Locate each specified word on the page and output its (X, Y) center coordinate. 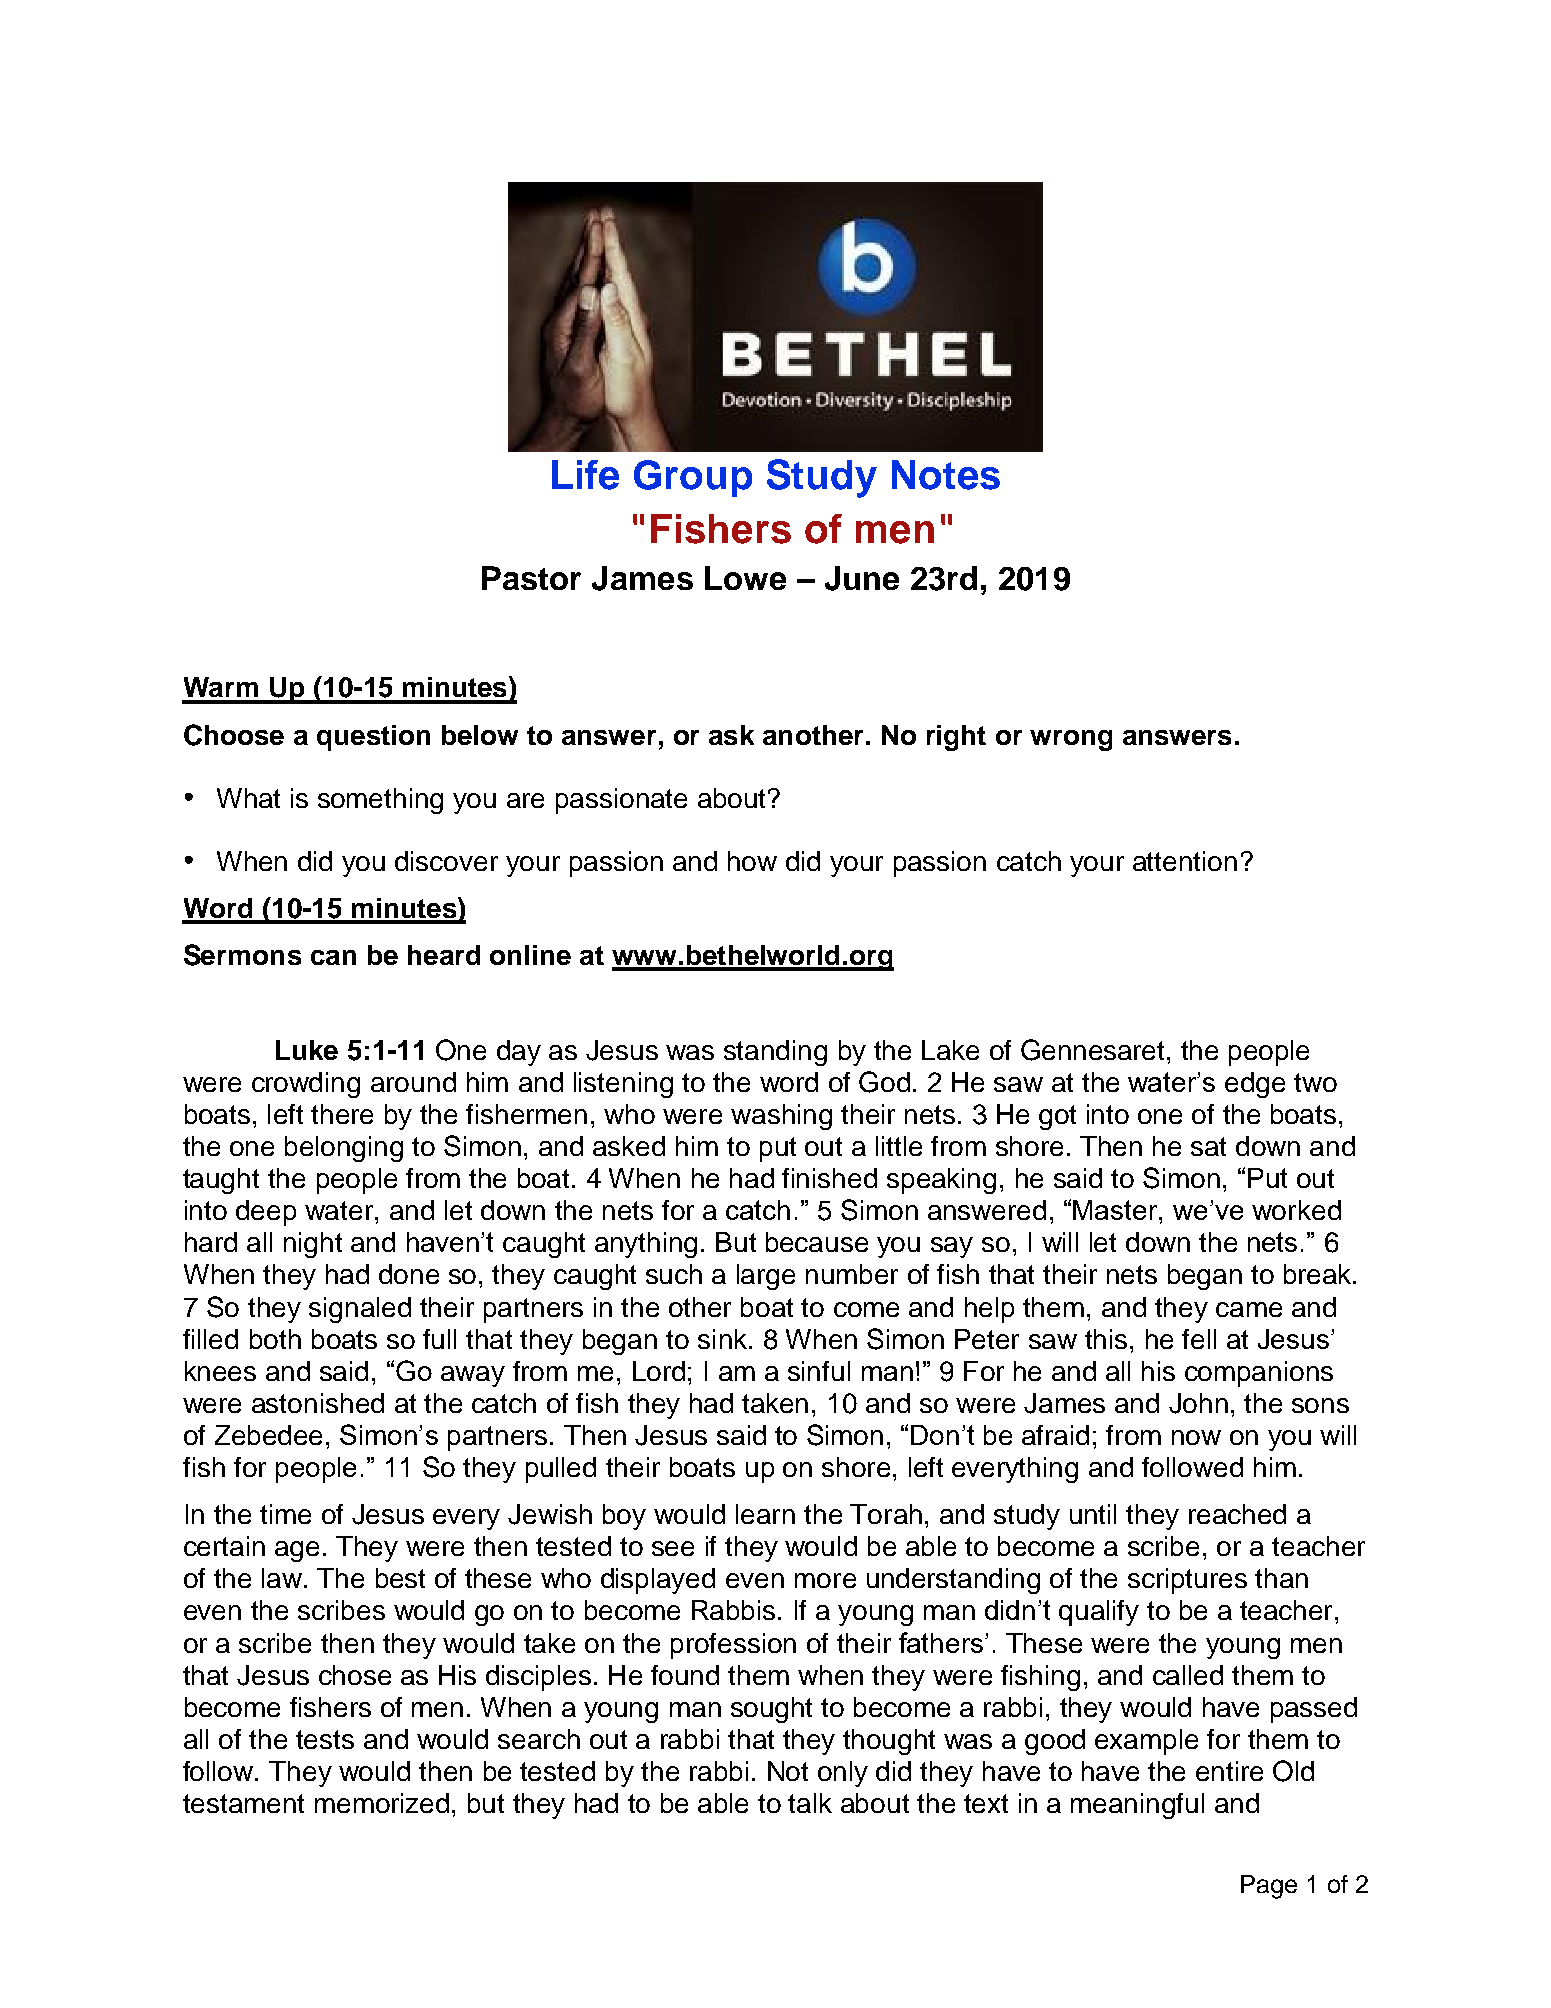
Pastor (531, 578)
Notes (946, 475)
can (333, 957)
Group (693, 478)
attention (1185, 861)
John (1198, 1403)
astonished (318, 1403)
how (752, 861)
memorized (382, 1803)
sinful (819, 1371)
